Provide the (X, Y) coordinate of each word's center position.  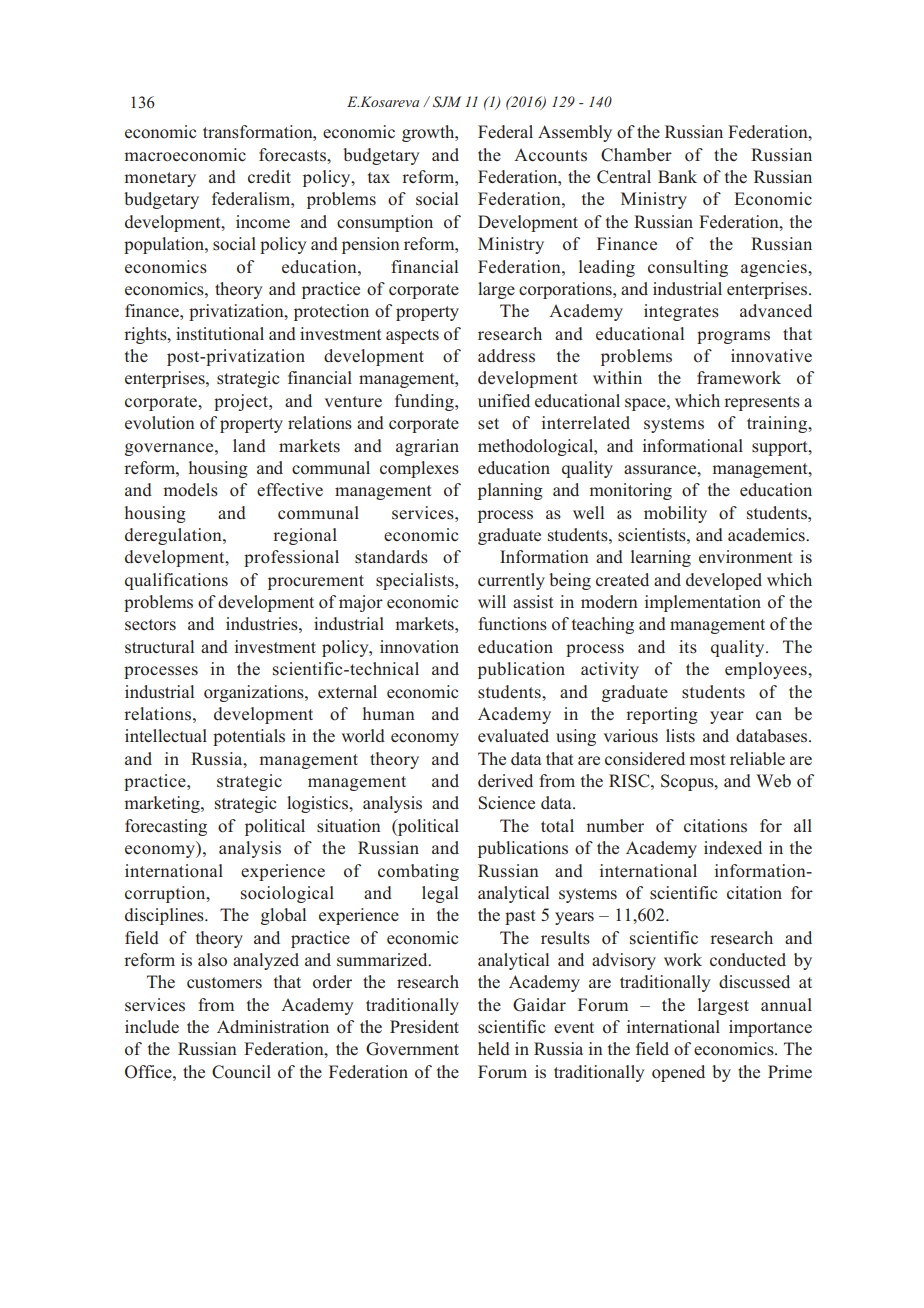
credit (269, 176)
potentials (249, 737)
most (707, 760)
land (249, 445)
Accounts (550, 155)
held (494, 1048)
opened (678, 1073)
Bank (677, 176)
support (781, 448)
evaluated (513, 735)
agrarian (427, 447)
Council (241, 1072)
